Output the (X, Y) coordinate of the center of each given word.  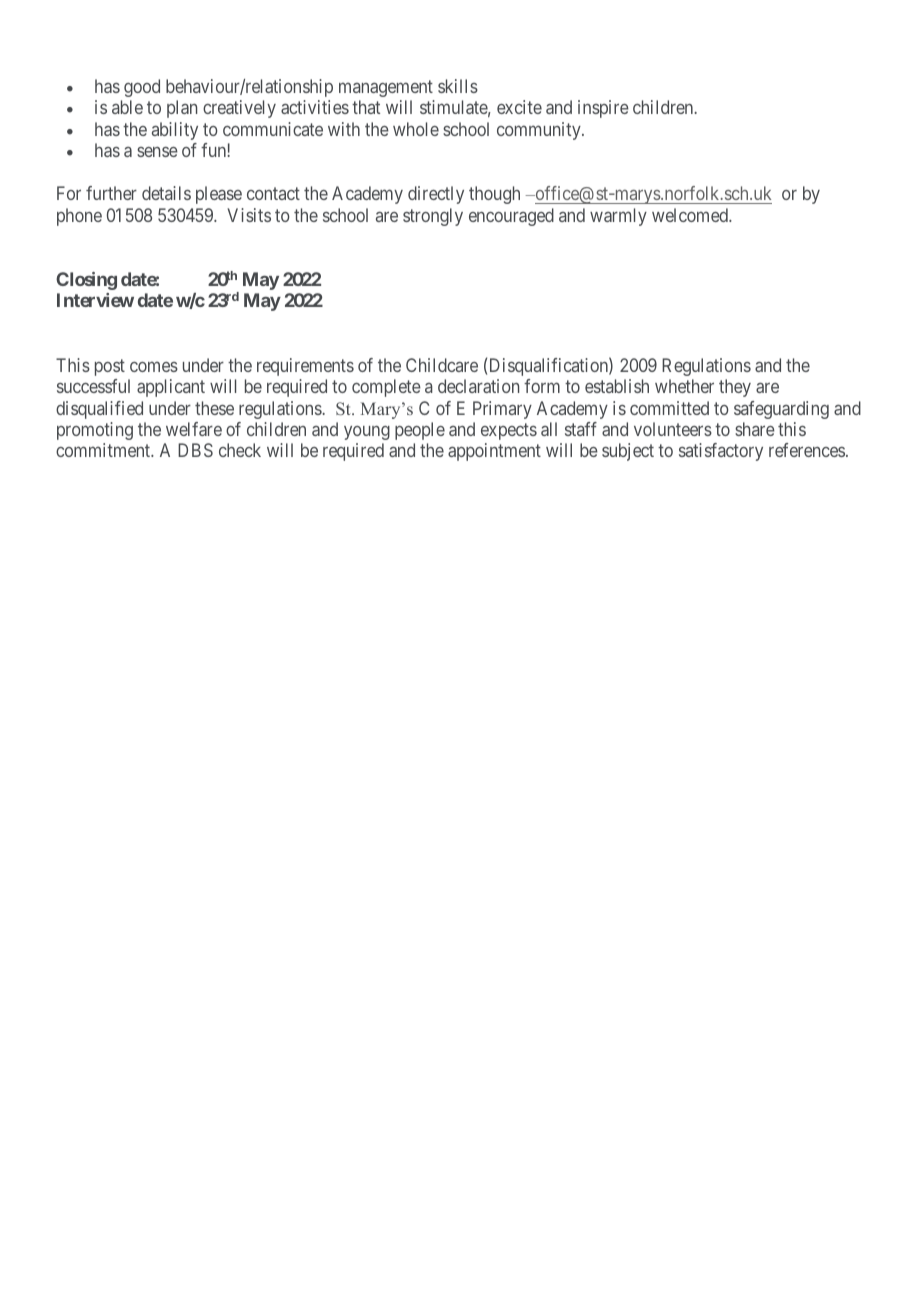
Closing (86, 281)
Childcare (442, 365)
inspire (603, 109)
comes (154, 366)
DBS (195, 450)
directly (436, 195)
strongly (433, 217)
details (166, 193)
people (420, 431)
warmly (618, 217)
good (142, 88)
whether (684, 386)
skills (458, 86)
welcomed (691, 215)
